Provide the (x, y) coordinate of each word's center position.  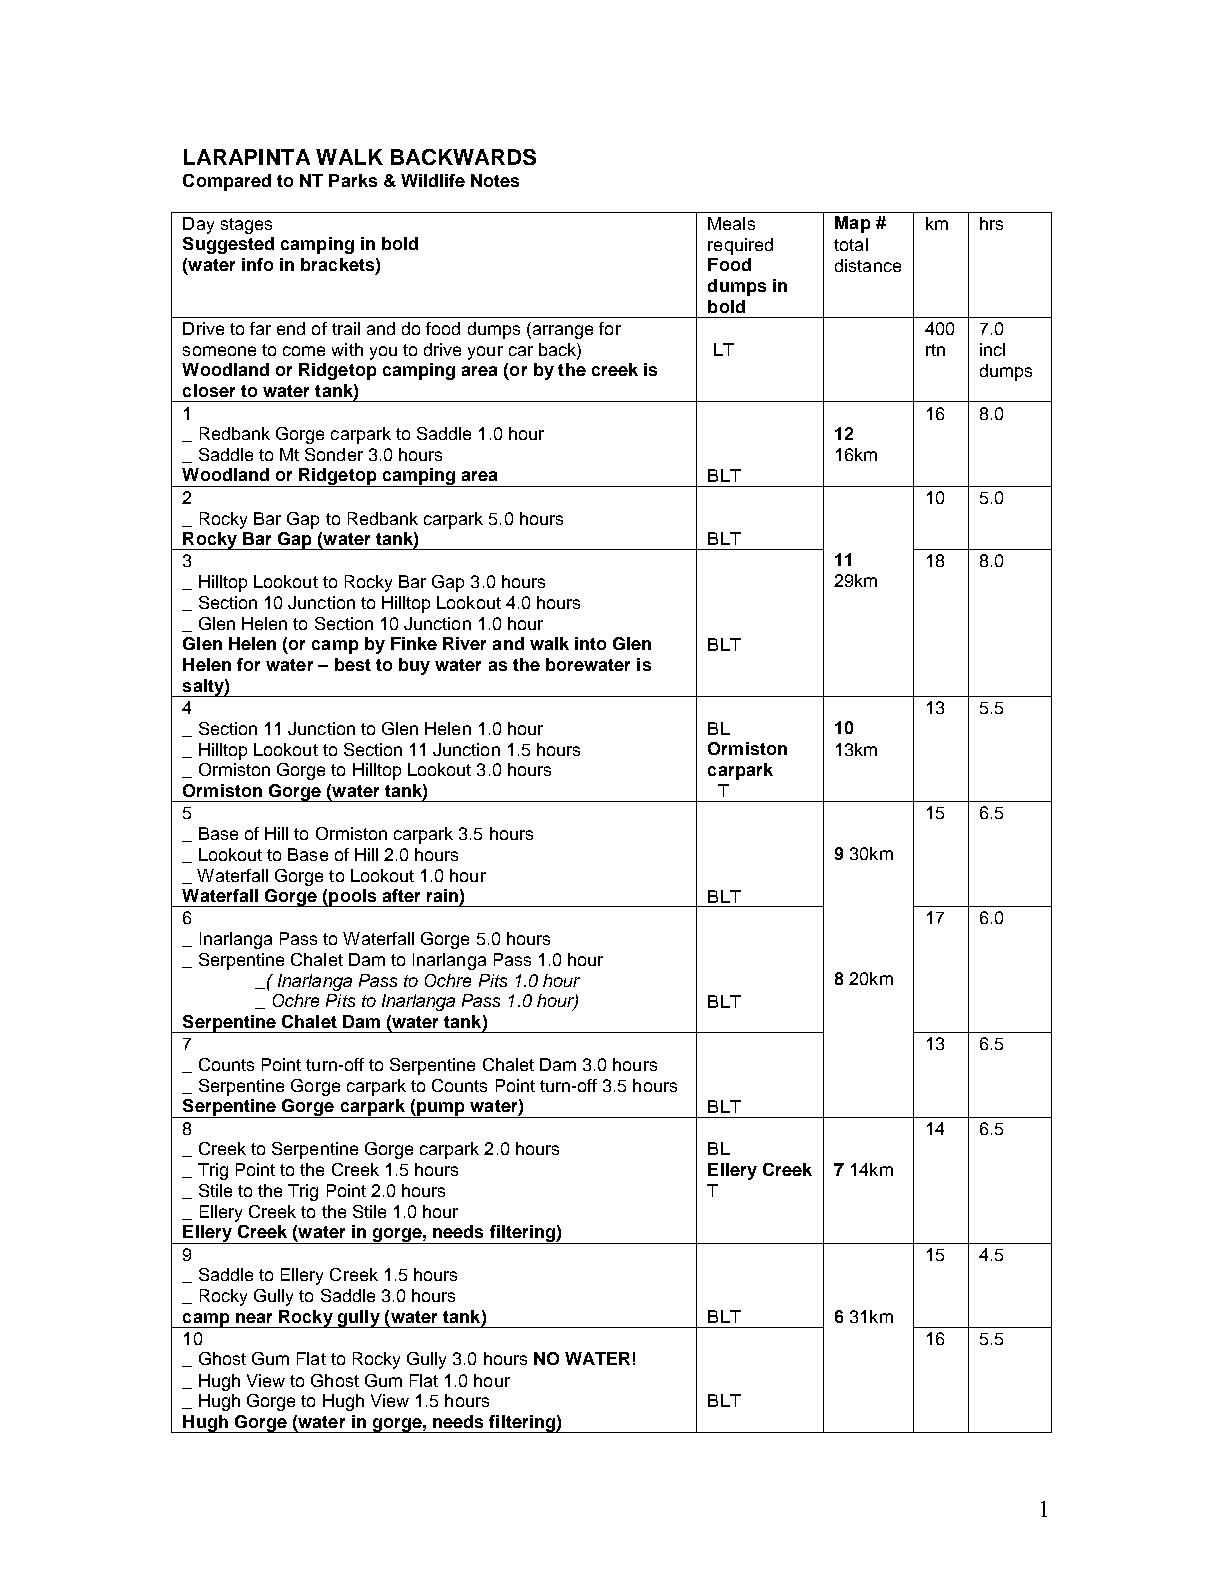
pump (441, 1110)
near (254, 1318)
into (590, 643)
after (401, 895)
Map (852, 224)
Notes (495, 180)
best (353, 664)
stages (246, 226)
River (464, 643)
